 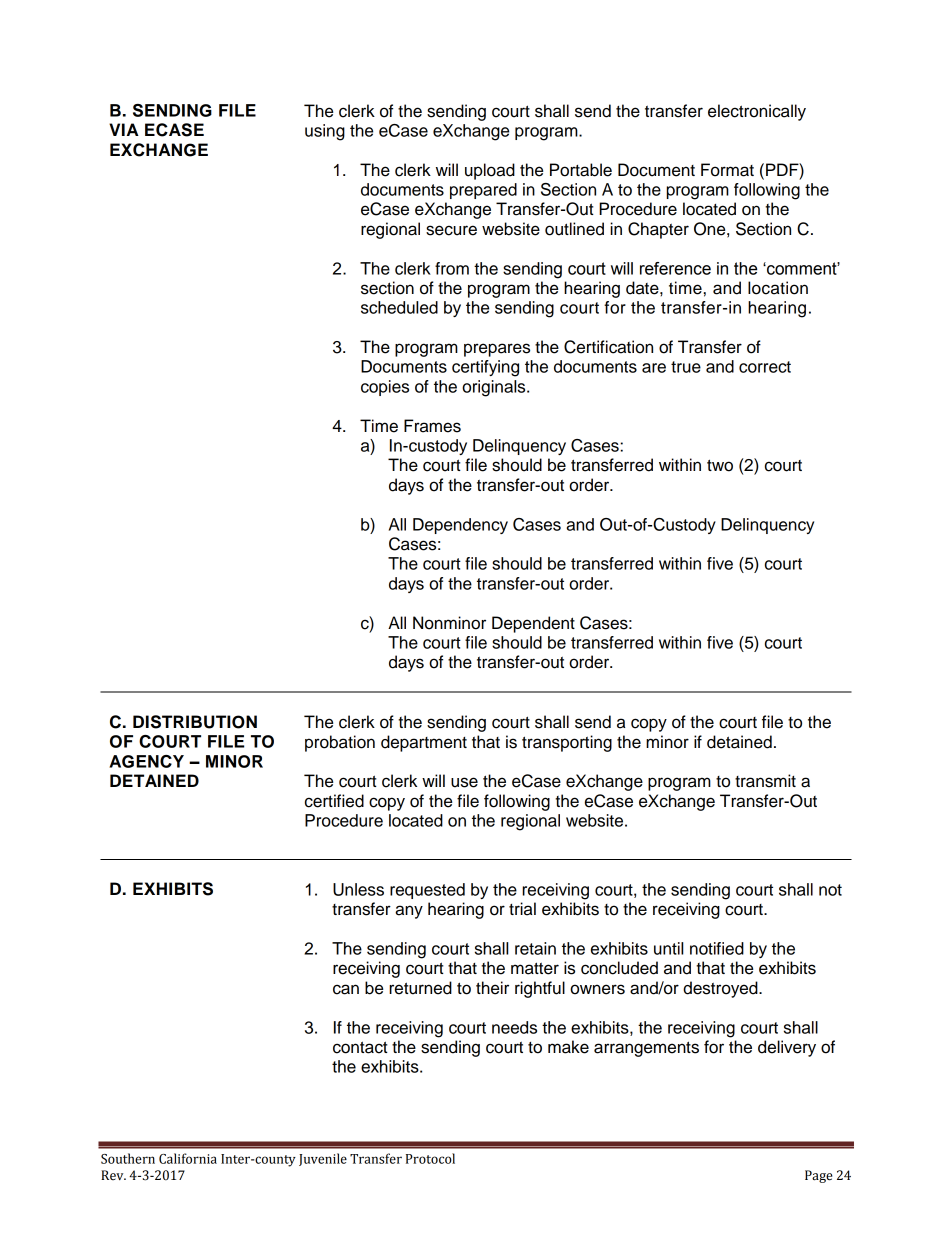 I want to click on Dependency, so click(x=460, y=526).
